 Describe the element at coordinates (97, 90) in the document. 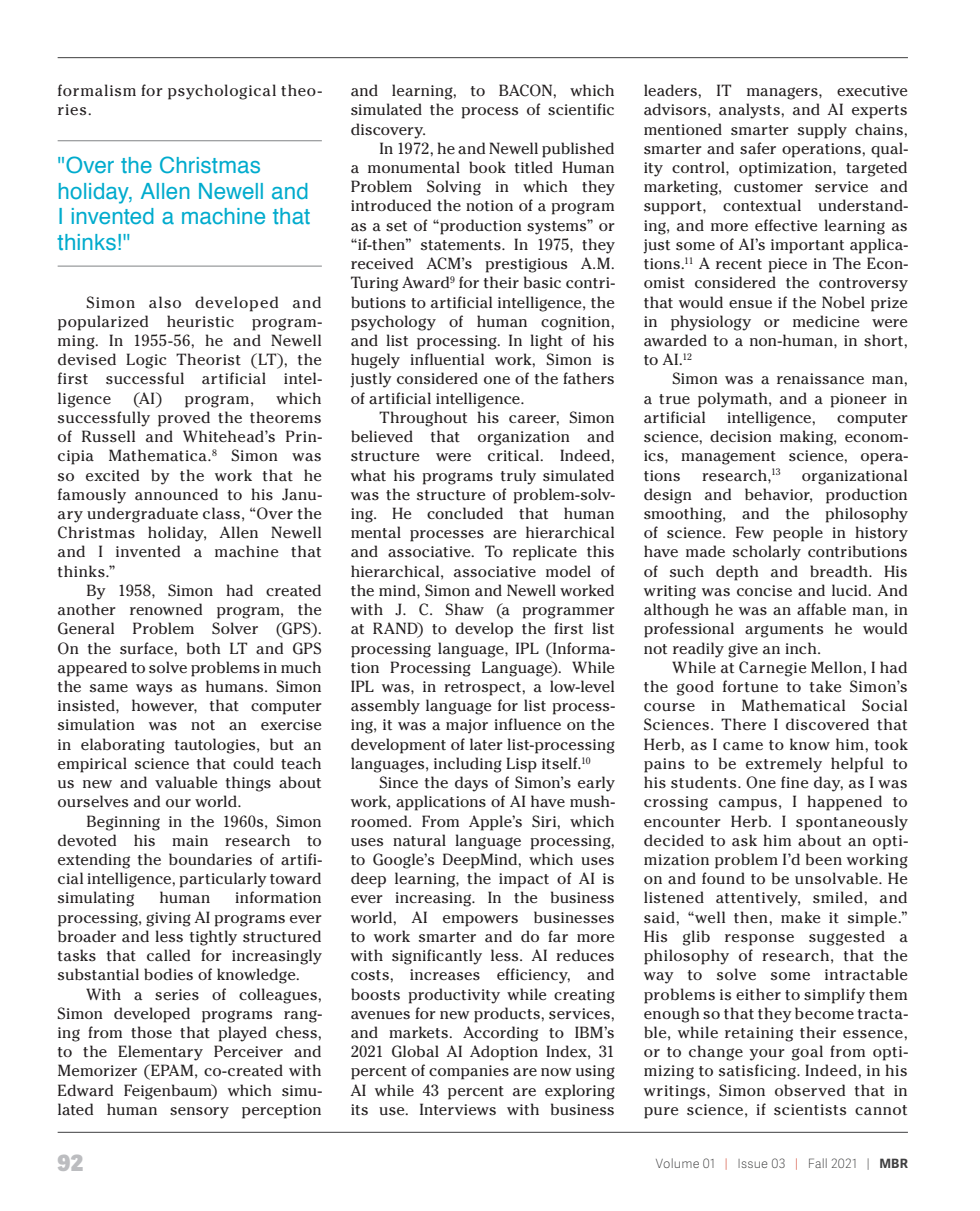

I see `formalism` at that location.
